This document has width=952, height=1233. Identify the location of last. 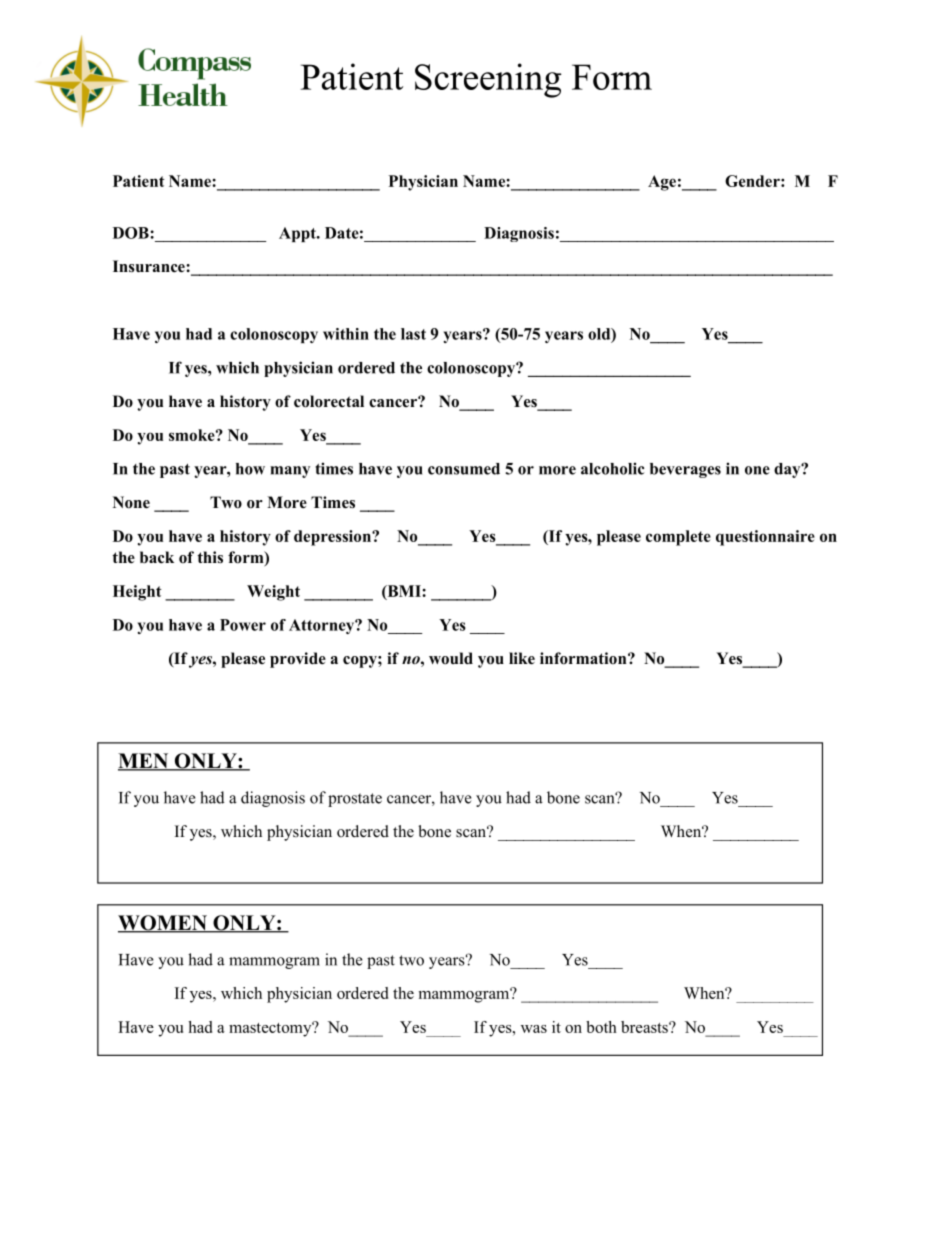
(413, 334).
